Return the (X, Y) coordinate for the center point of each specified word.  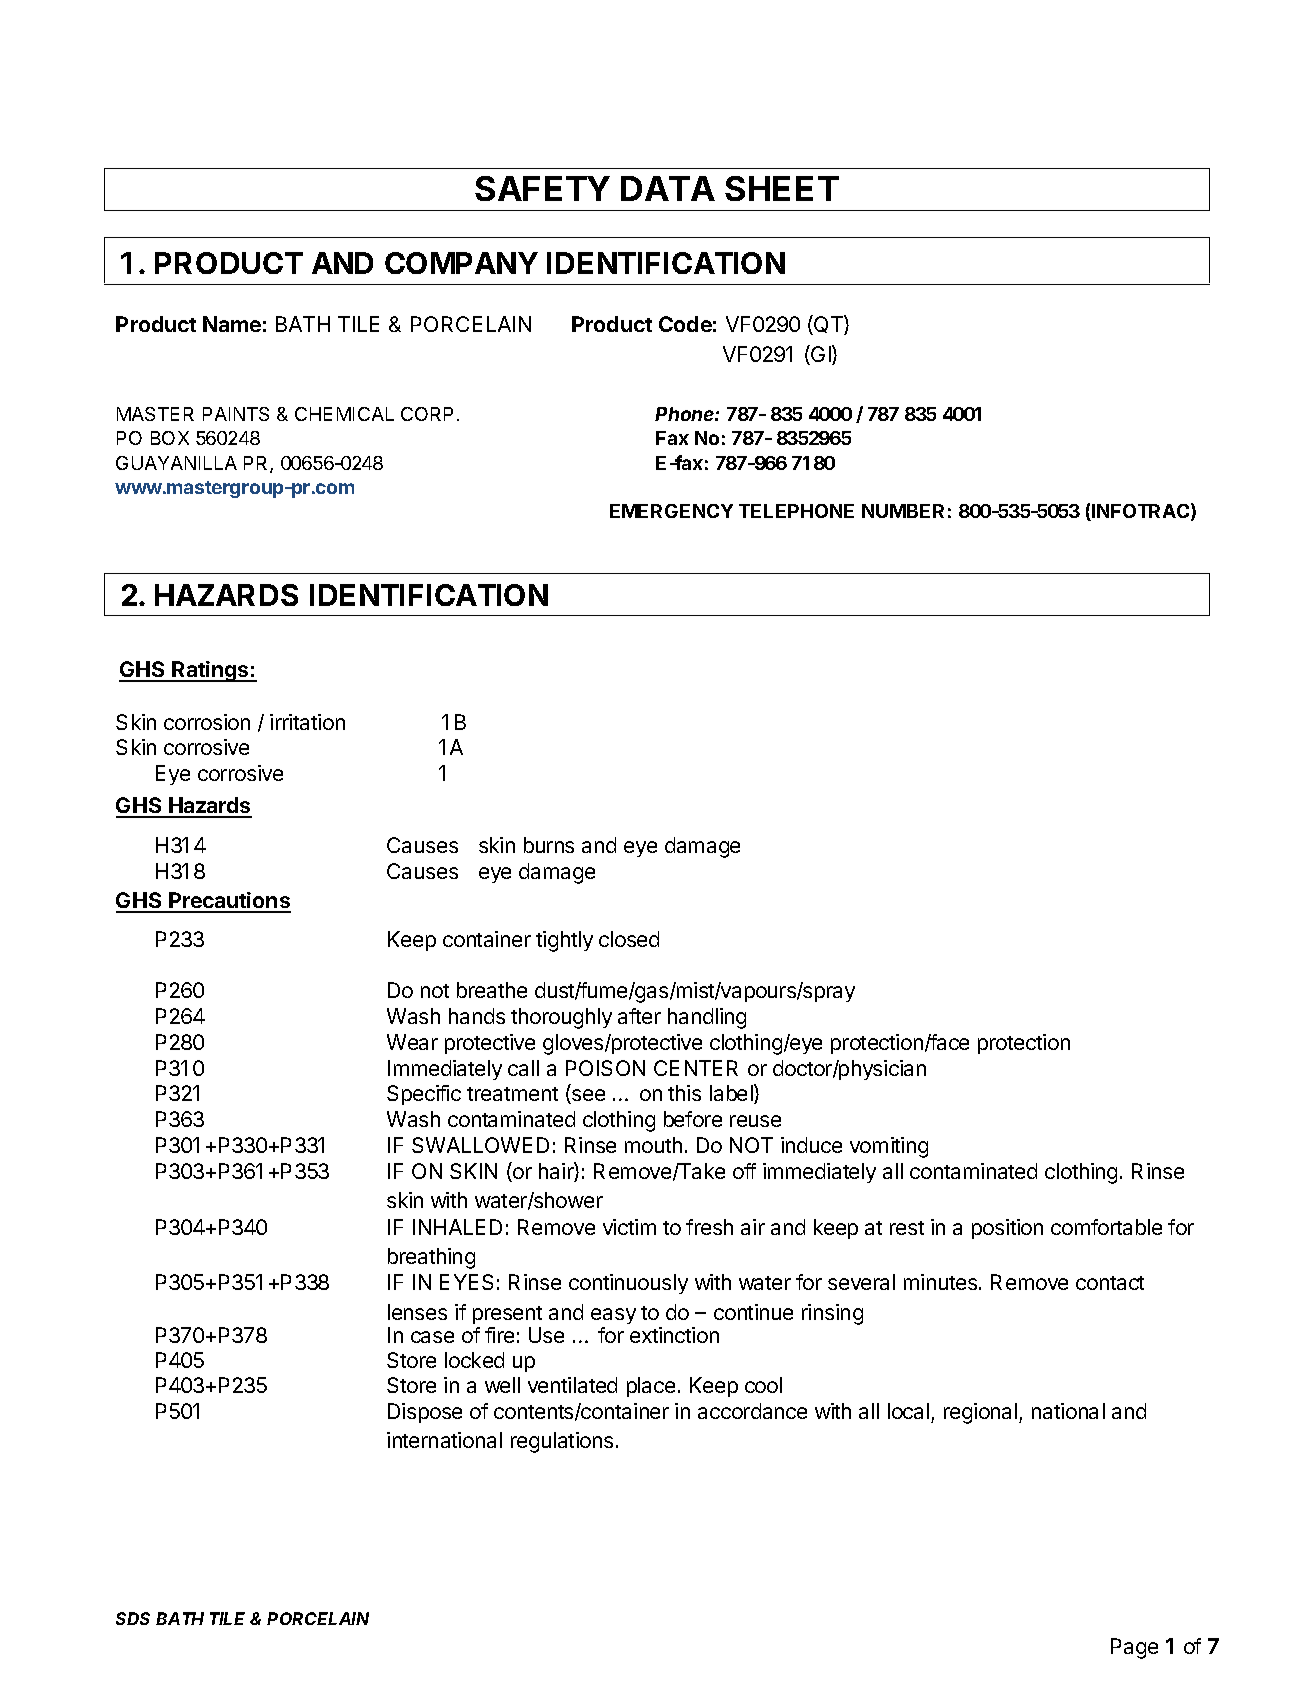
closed (629, 939)
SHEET (782, 188)
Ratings (210, 671)
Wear (412, 1042)
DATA (668, 188)
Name (232, 324)
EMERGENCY (671, 511)
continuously (628, 1284)
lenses (417, 1312)
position (1007, 1229)
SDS (133, 1618)
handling (707, 1018)
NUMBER (903, 511)
